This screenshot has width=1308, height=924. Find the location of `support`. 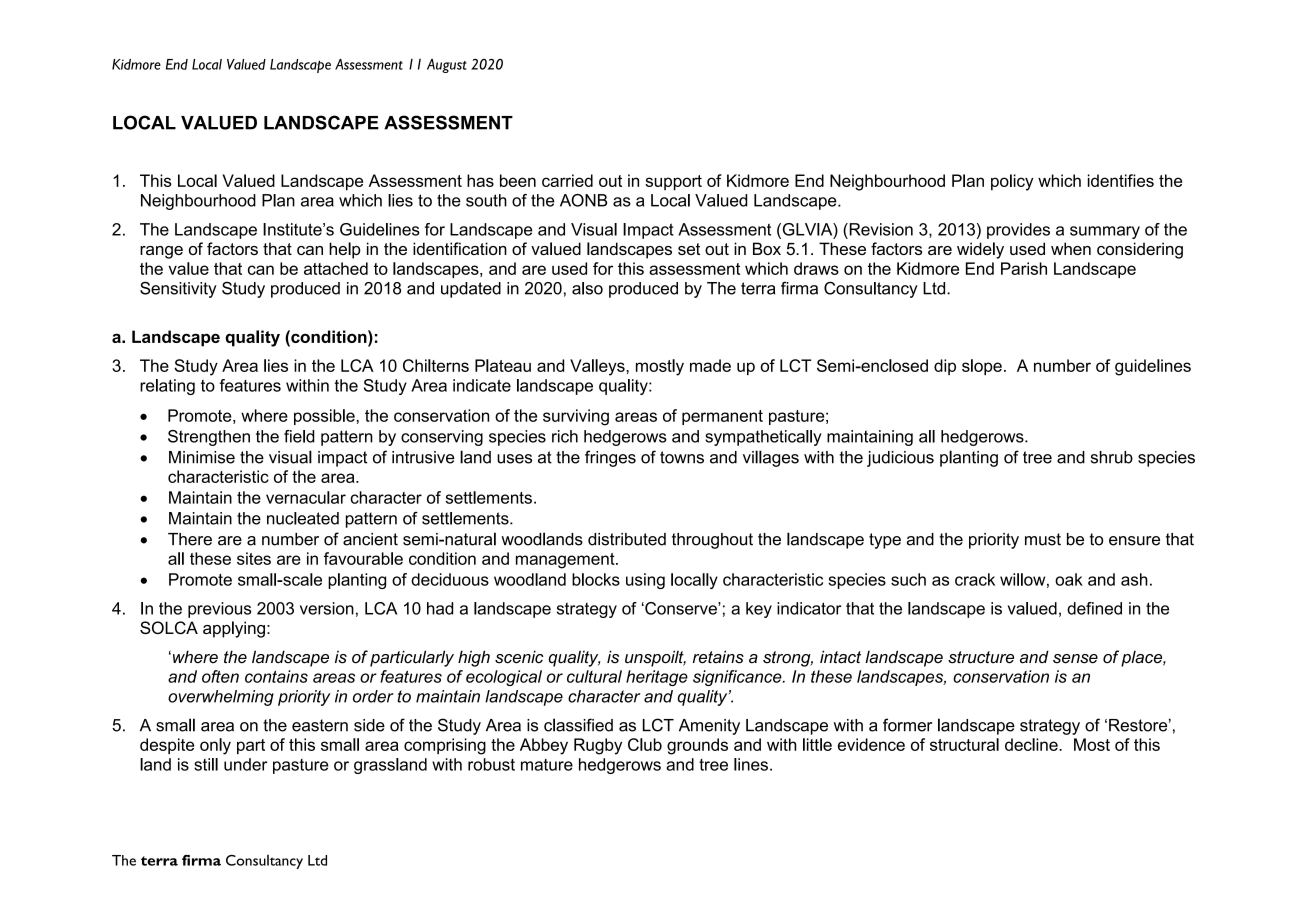

support is located at coordinates (673, 183).
